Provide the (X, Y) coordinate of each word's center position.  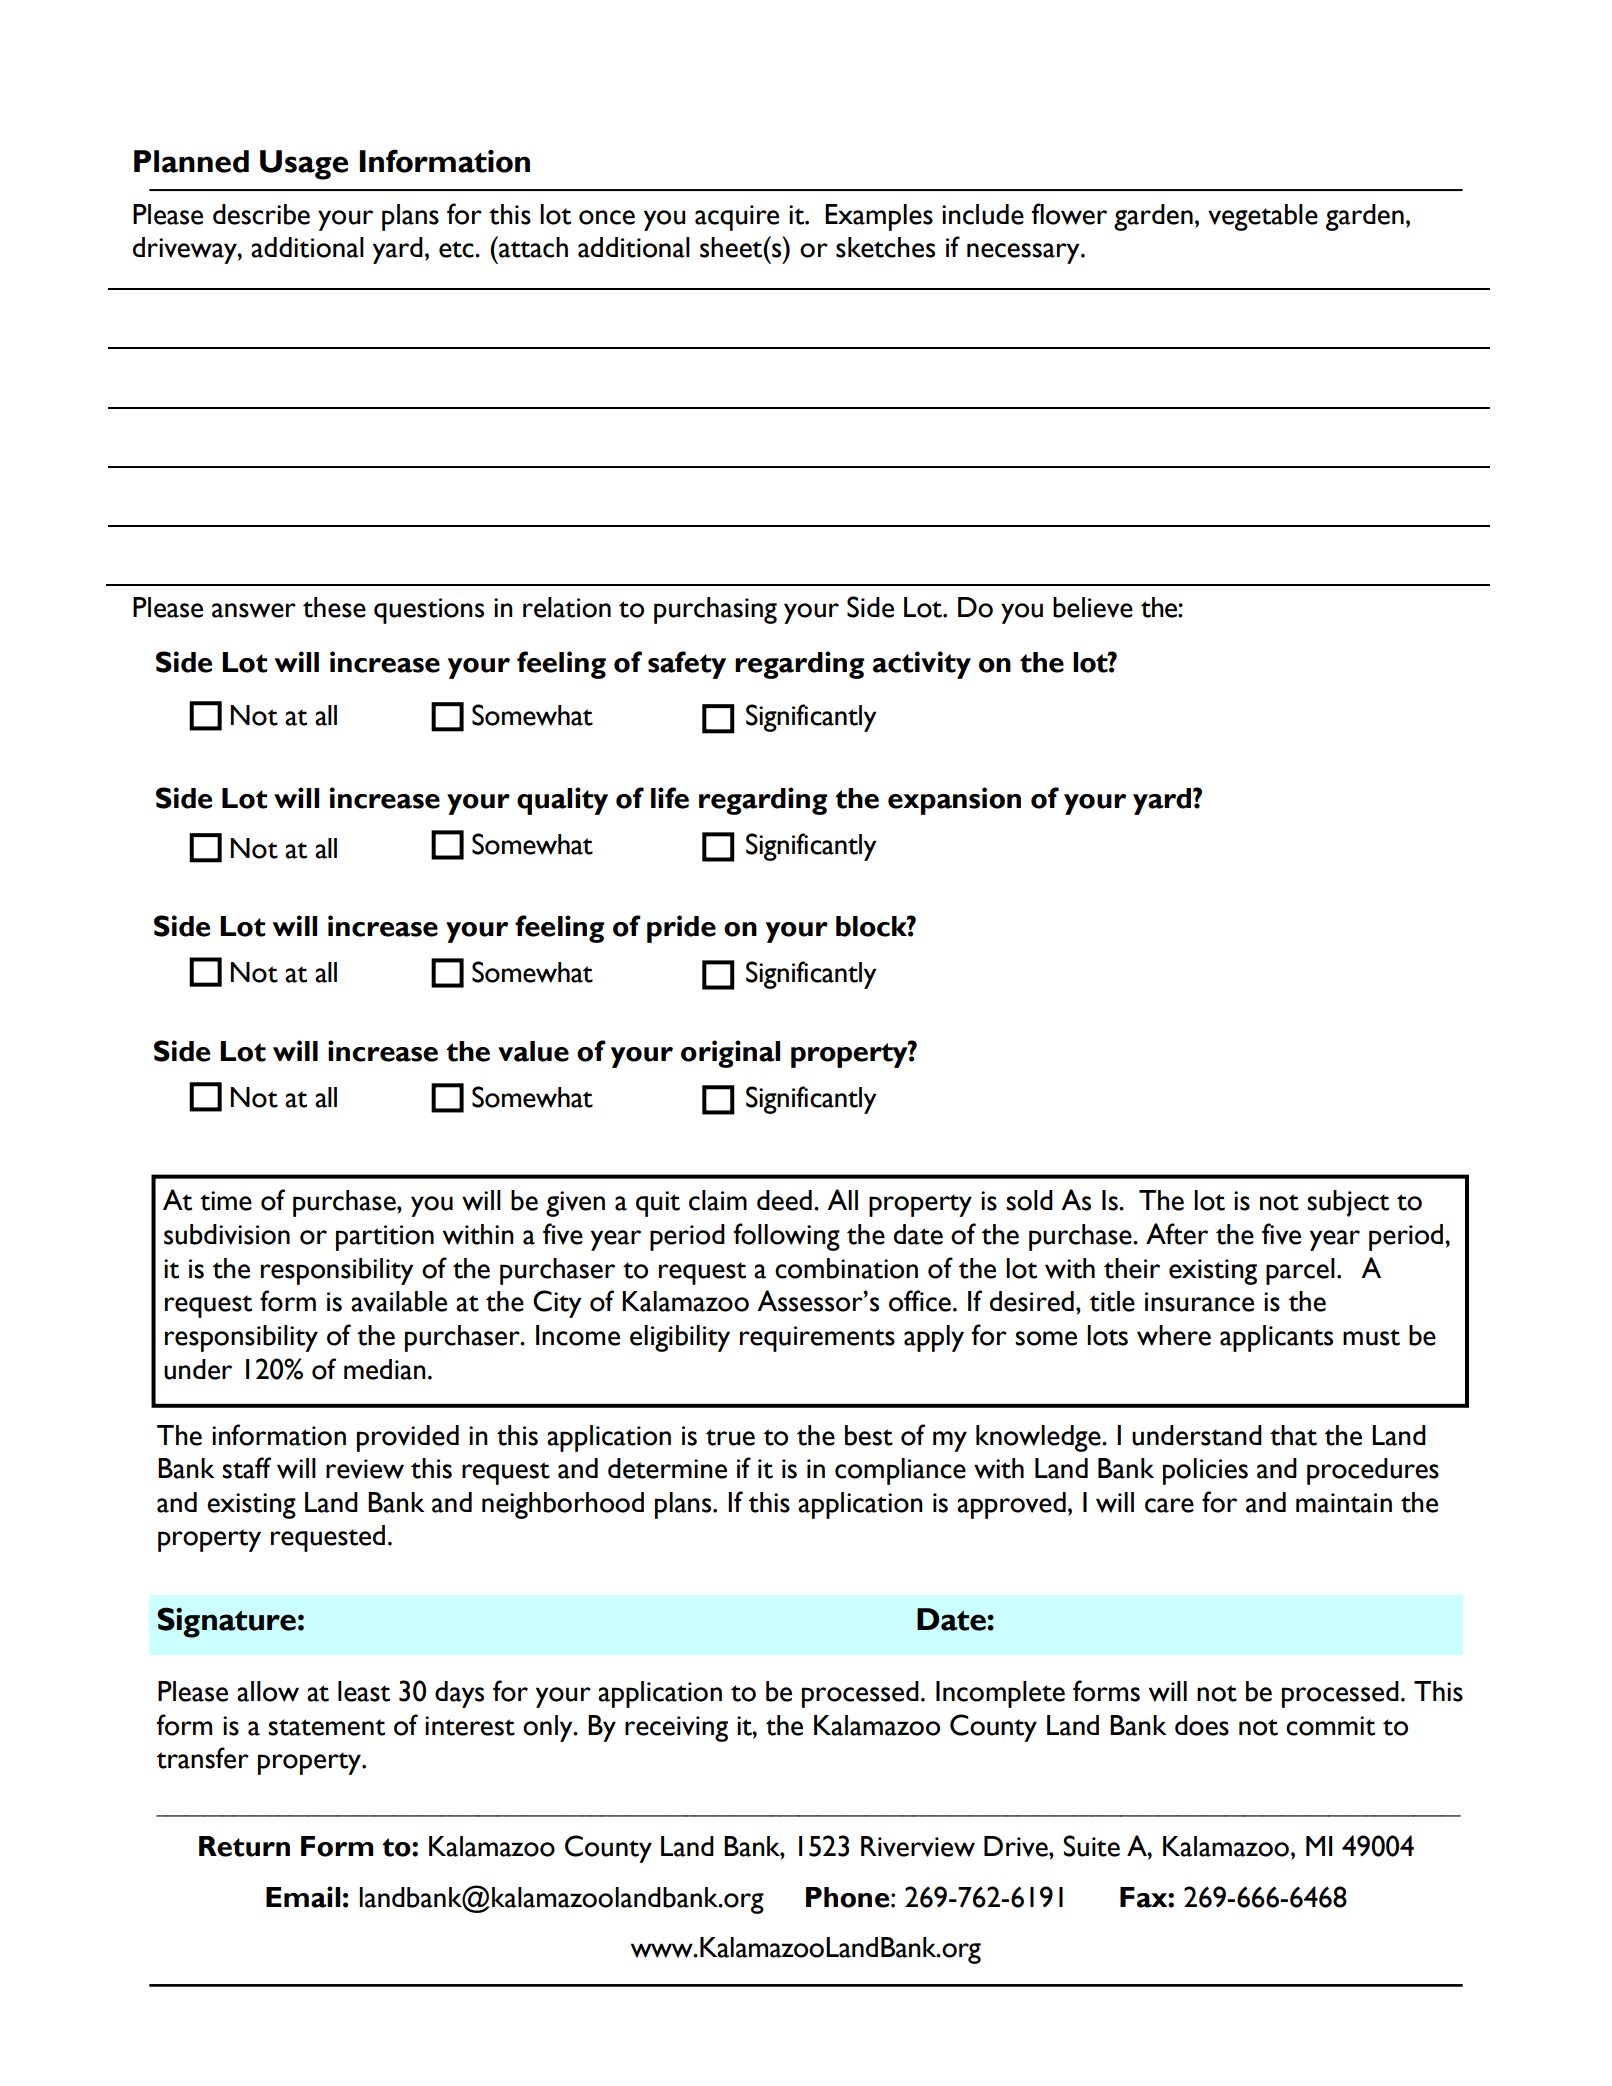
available (399, 1301)
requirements (817, 1339)
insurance (1199, 1302)
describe (261, 214)
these (334, 607)
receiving (676, 1729)
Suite (1091, 1846)
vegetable (1263, 217)
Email (303, 1897)
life (670, 798)
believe (1093, 607)
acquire (737, 218)
